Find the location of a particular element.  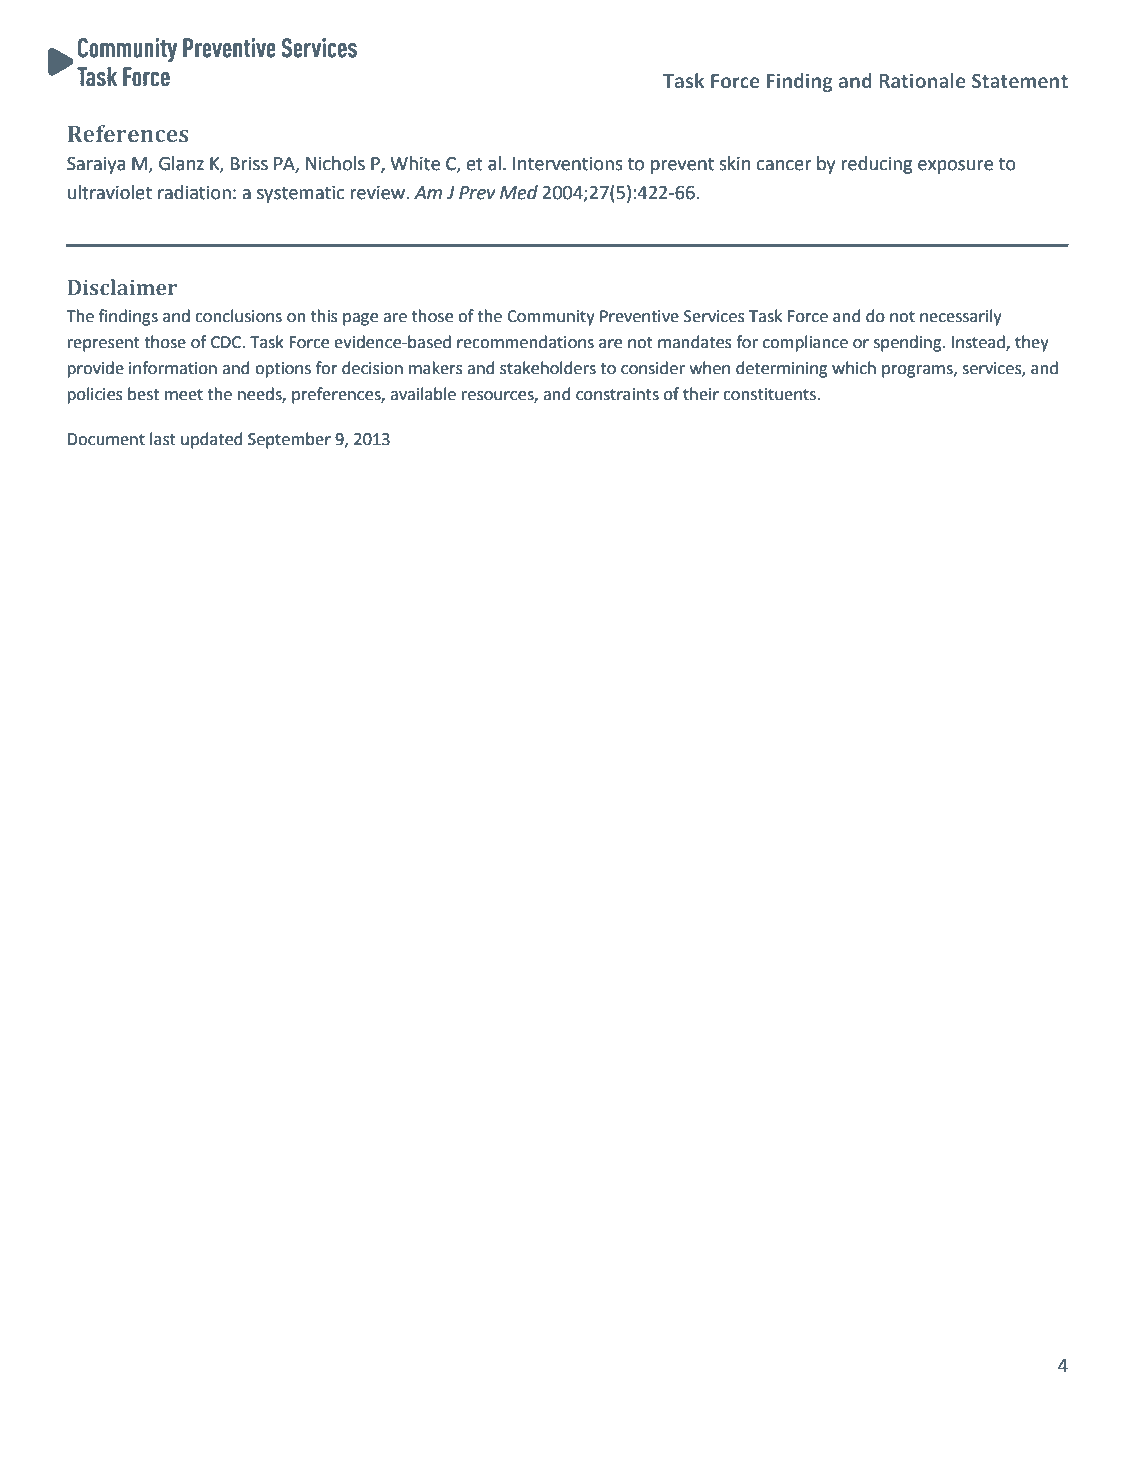

Community is located at coordinates (551, 318).
